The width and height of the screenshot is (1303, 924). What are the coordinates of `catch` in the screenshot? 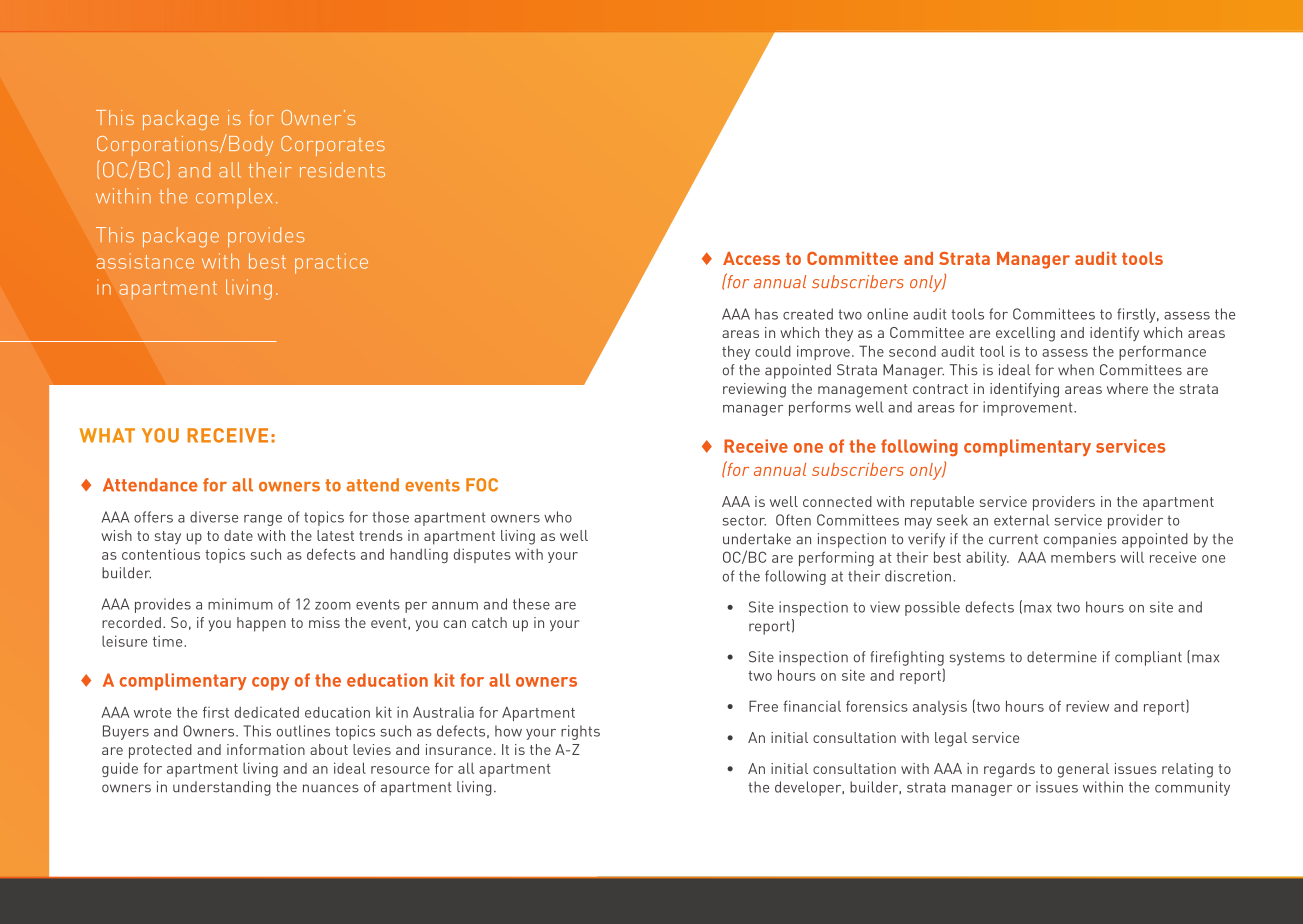 It's located at (489, 622).
